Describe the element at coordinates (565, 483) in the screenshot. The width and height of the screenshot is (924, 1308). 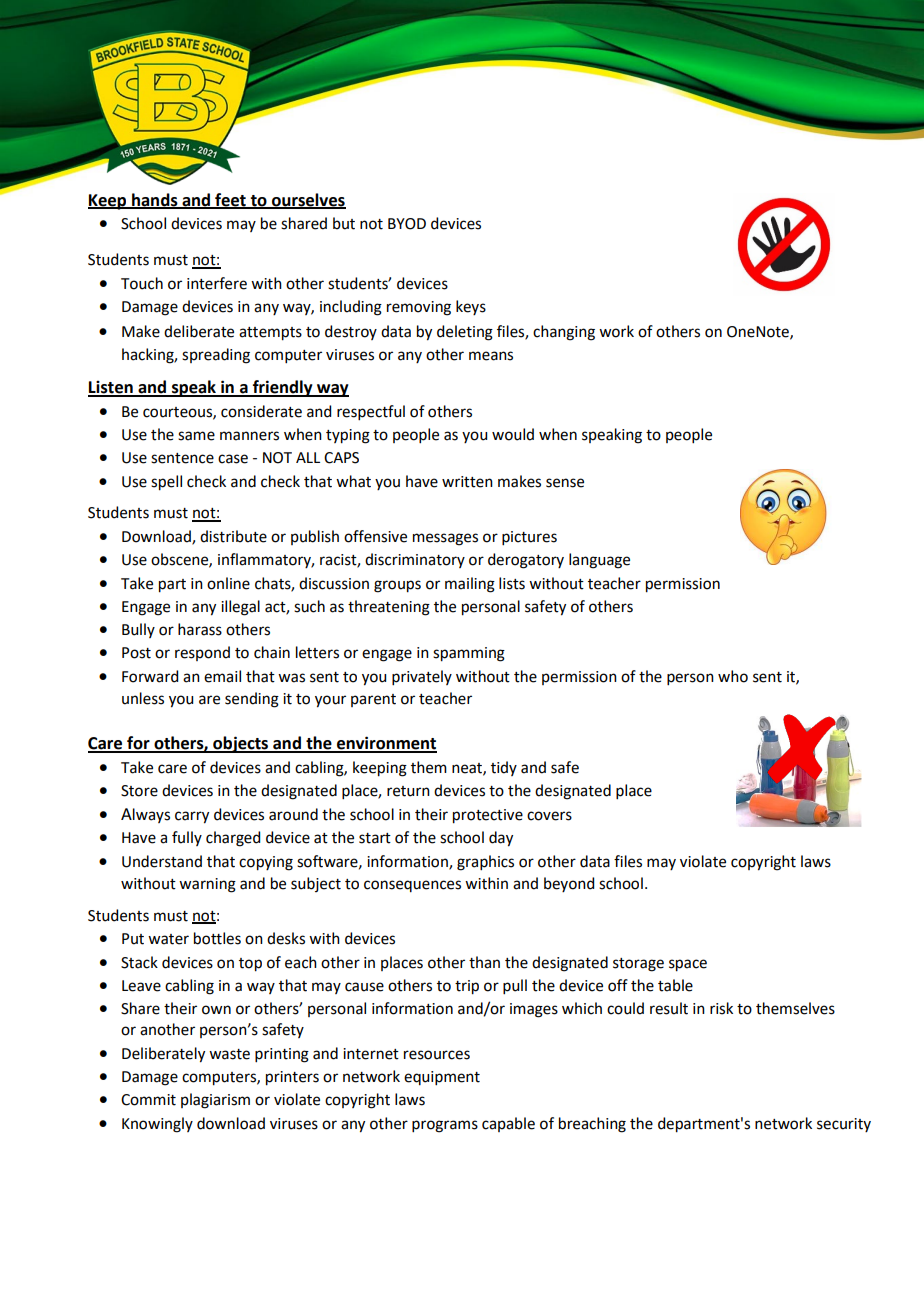
I see `sense` at that location.
